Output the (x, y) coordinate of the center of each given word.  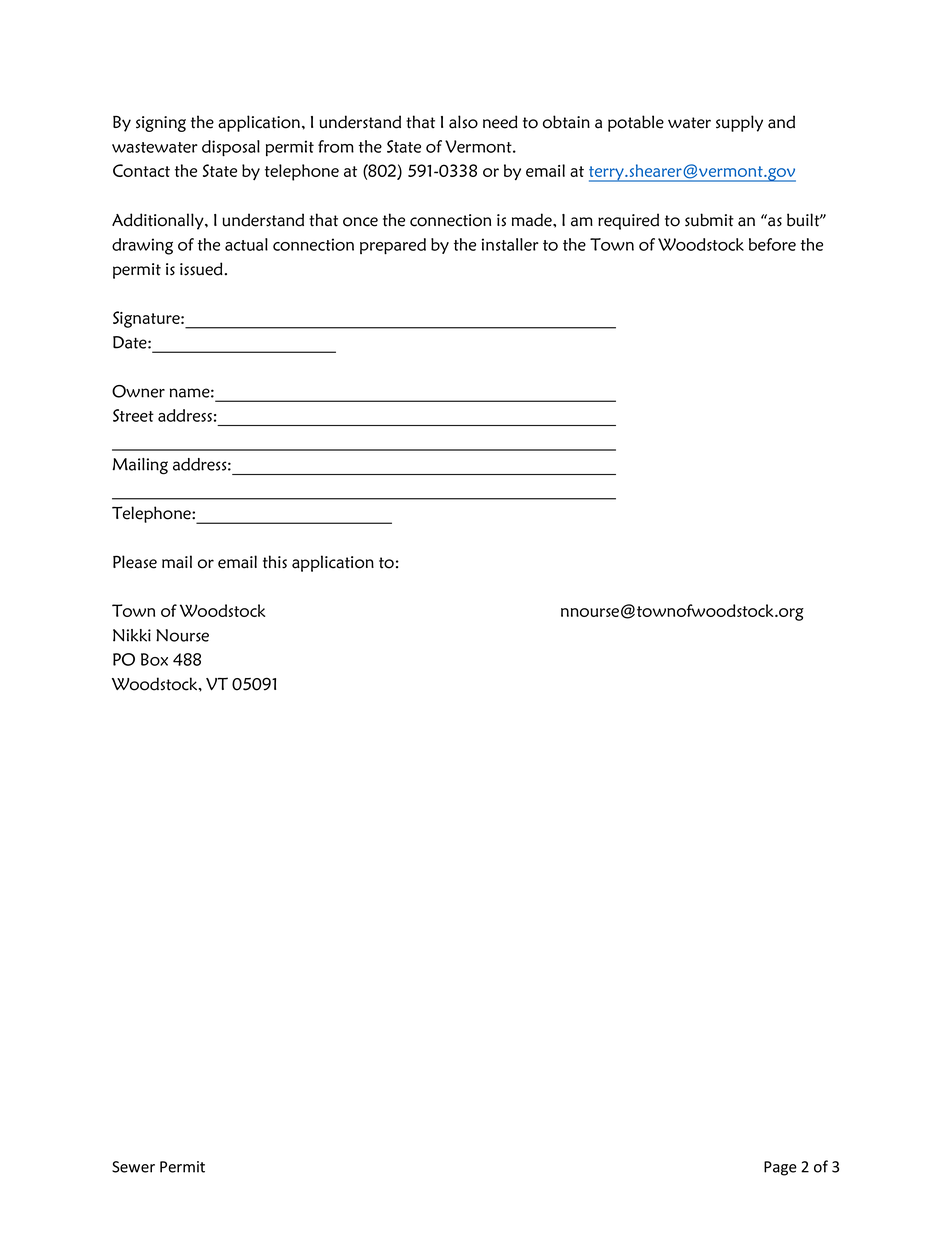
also (463, 122)
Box (154, 659)
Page (780, 1168)
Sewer (133, 1167)
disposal (231, 148)
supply (739, 123)
